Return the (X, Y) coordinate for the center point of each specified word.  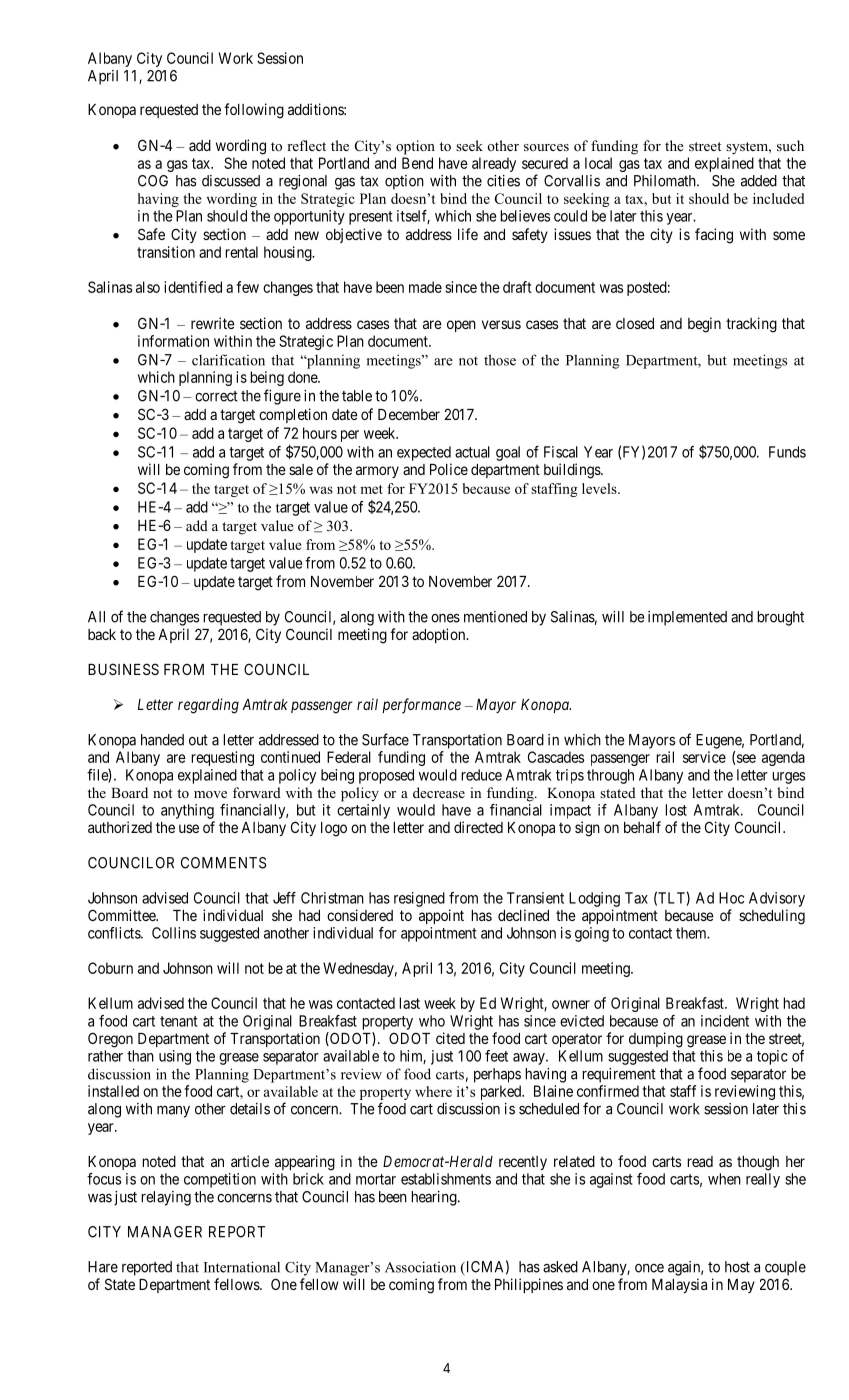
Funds (787, 452)
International (242, 1267)
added (759, 181)
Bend (417, 163)
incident (725, 1021)
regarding (208, 706)
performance (421, 706)
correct (216, 396)
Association (420, 1267)
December (409, 414)
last (409, 1003)
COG (153, 181)
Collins (174, 933)
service (704, 757)
